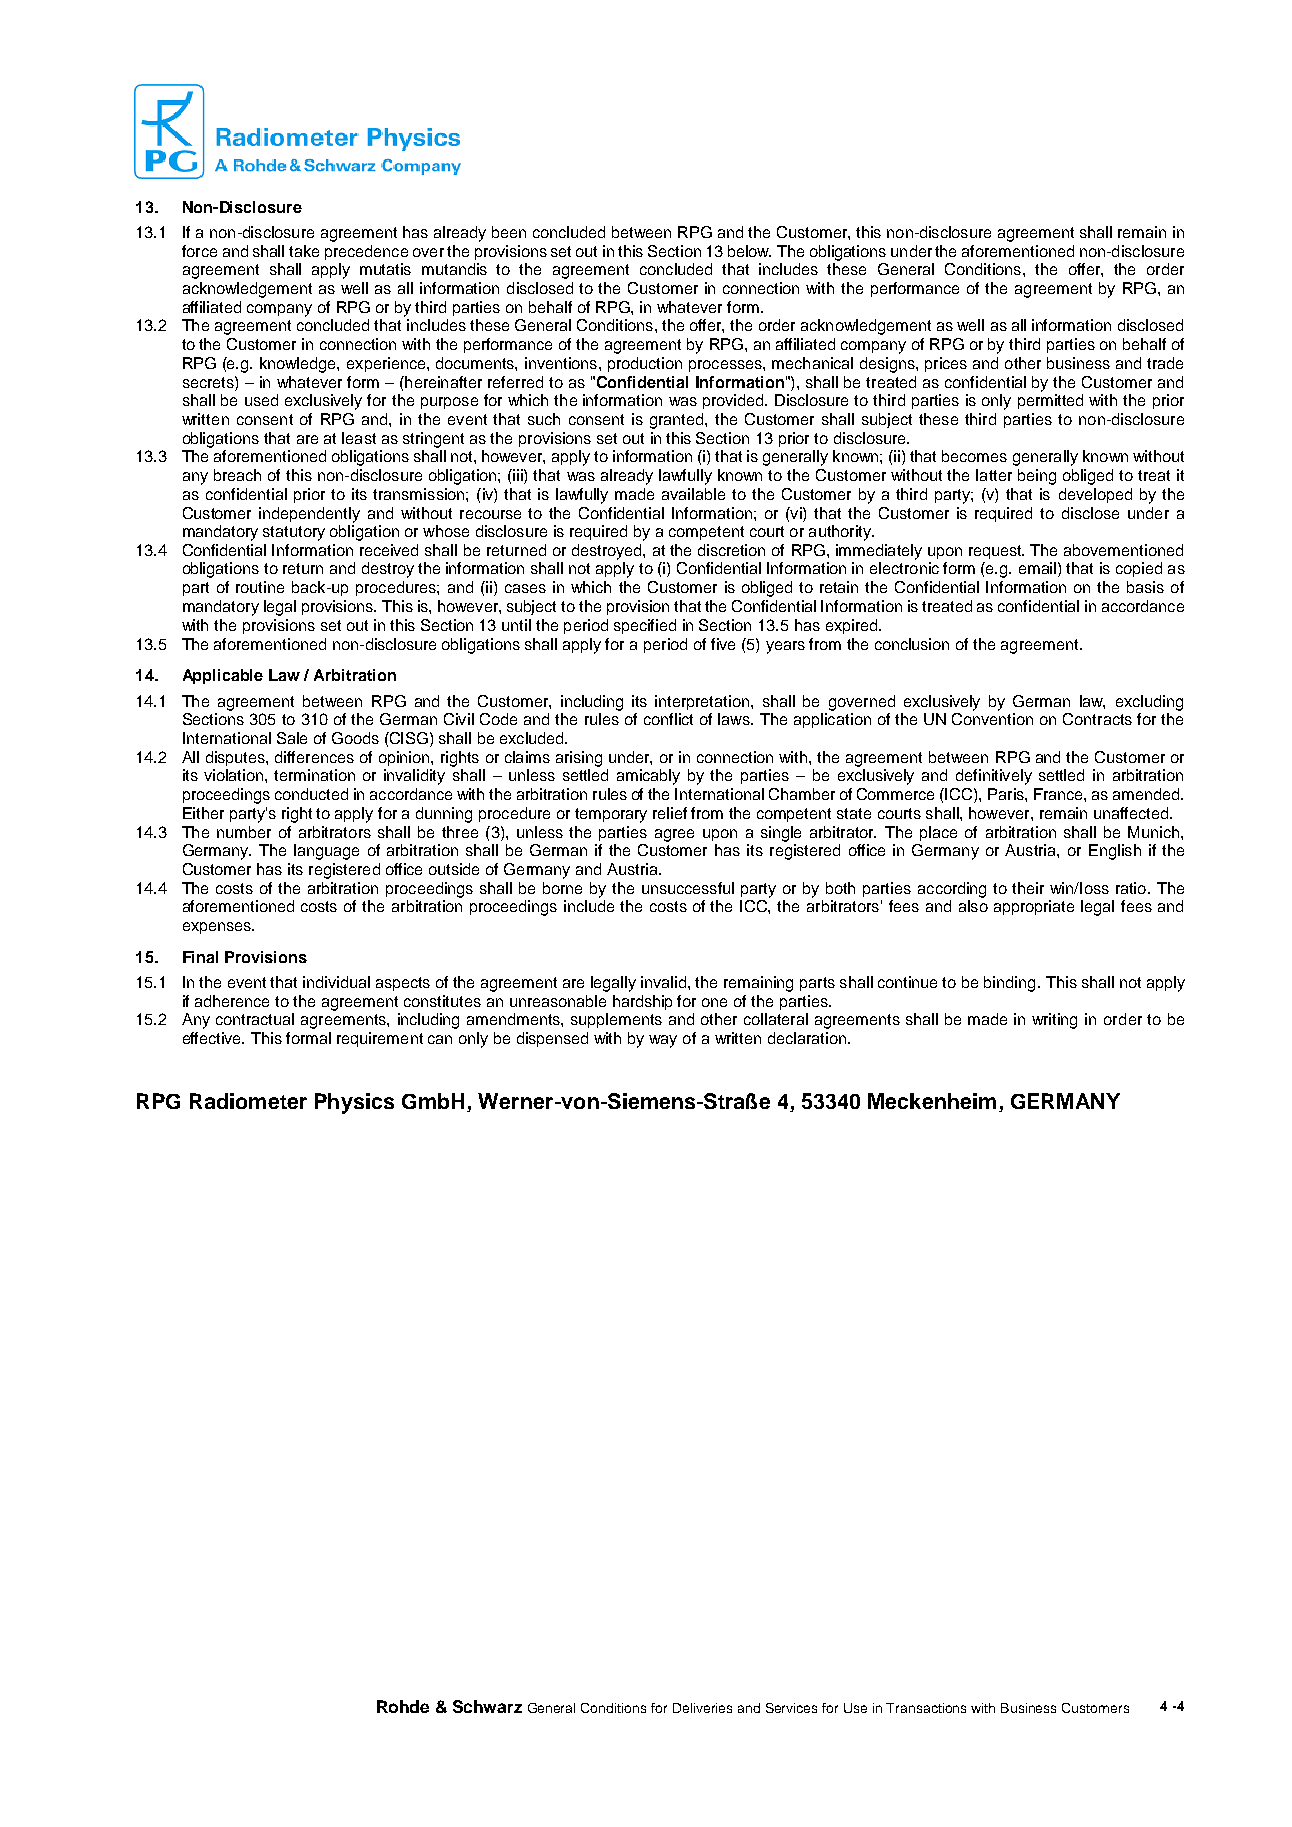  What do you see at coordinates (403, 1706) in the image?
I see `Rohde` at bounding box center [403, 1706].
